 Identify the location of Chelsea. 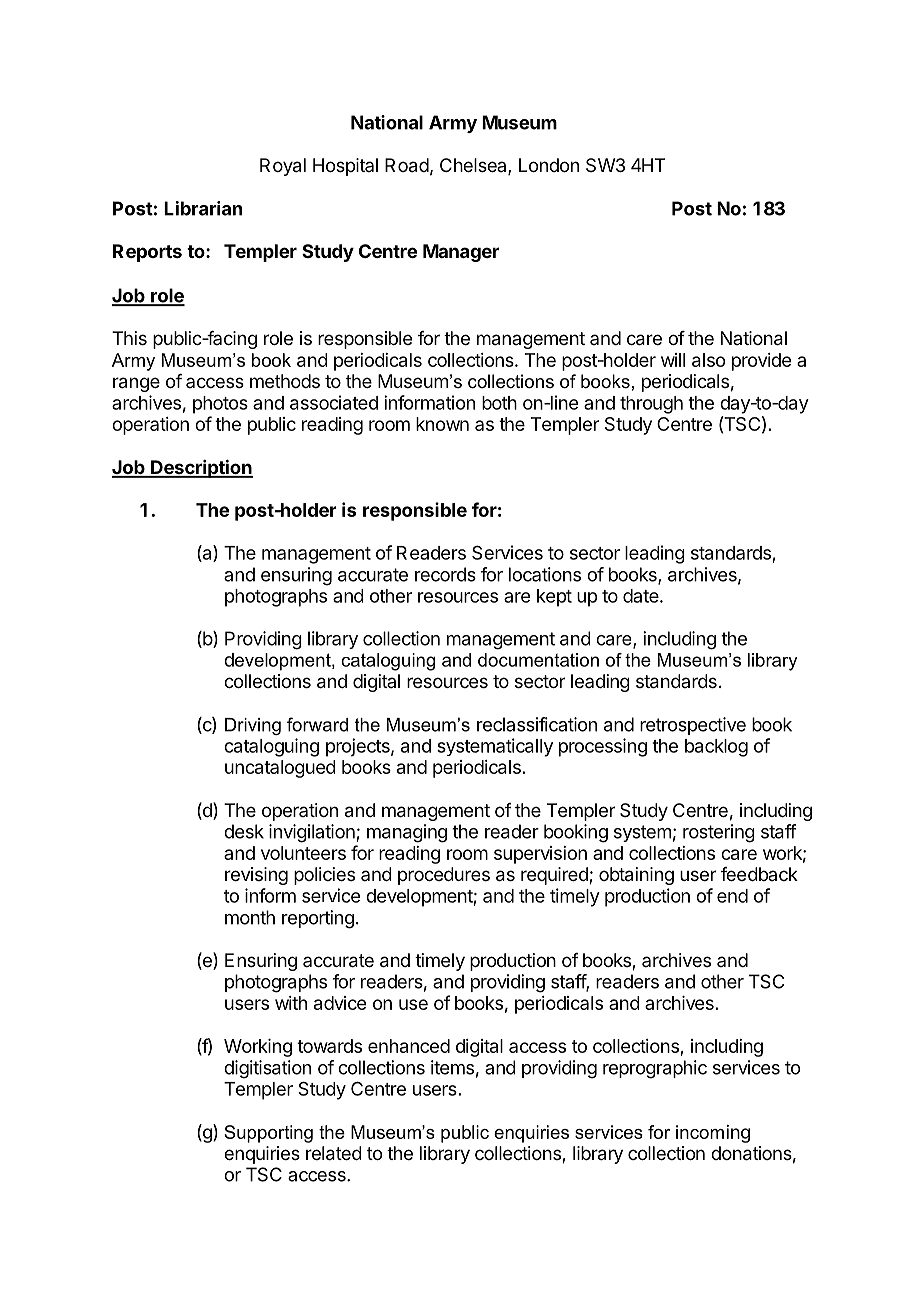
(474, 166).
